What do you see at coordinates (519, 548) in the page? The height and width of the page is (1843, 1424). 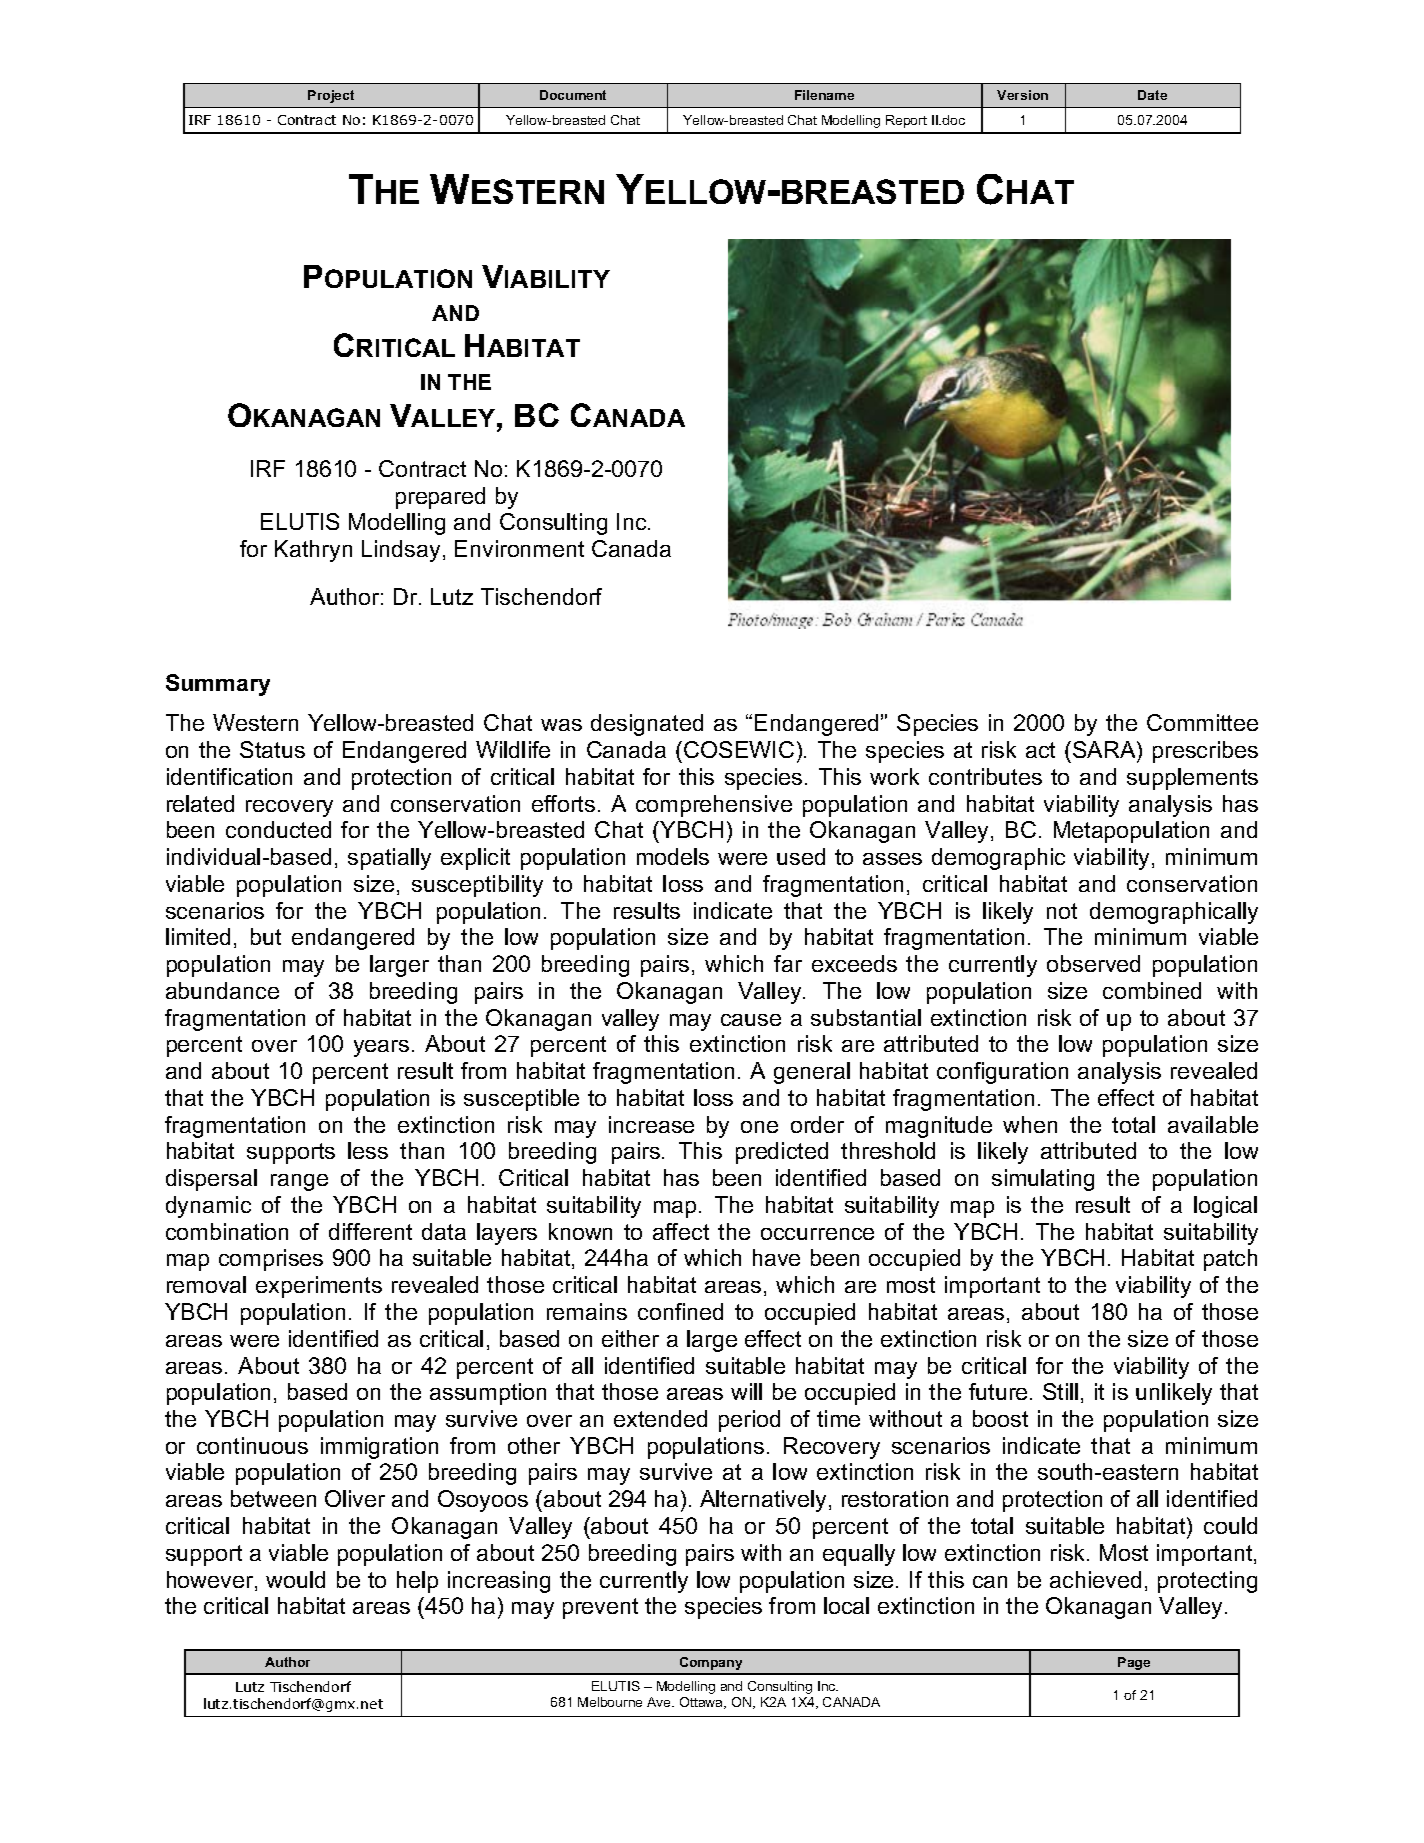 I see `Environment` at bounding box center [519, 548].
